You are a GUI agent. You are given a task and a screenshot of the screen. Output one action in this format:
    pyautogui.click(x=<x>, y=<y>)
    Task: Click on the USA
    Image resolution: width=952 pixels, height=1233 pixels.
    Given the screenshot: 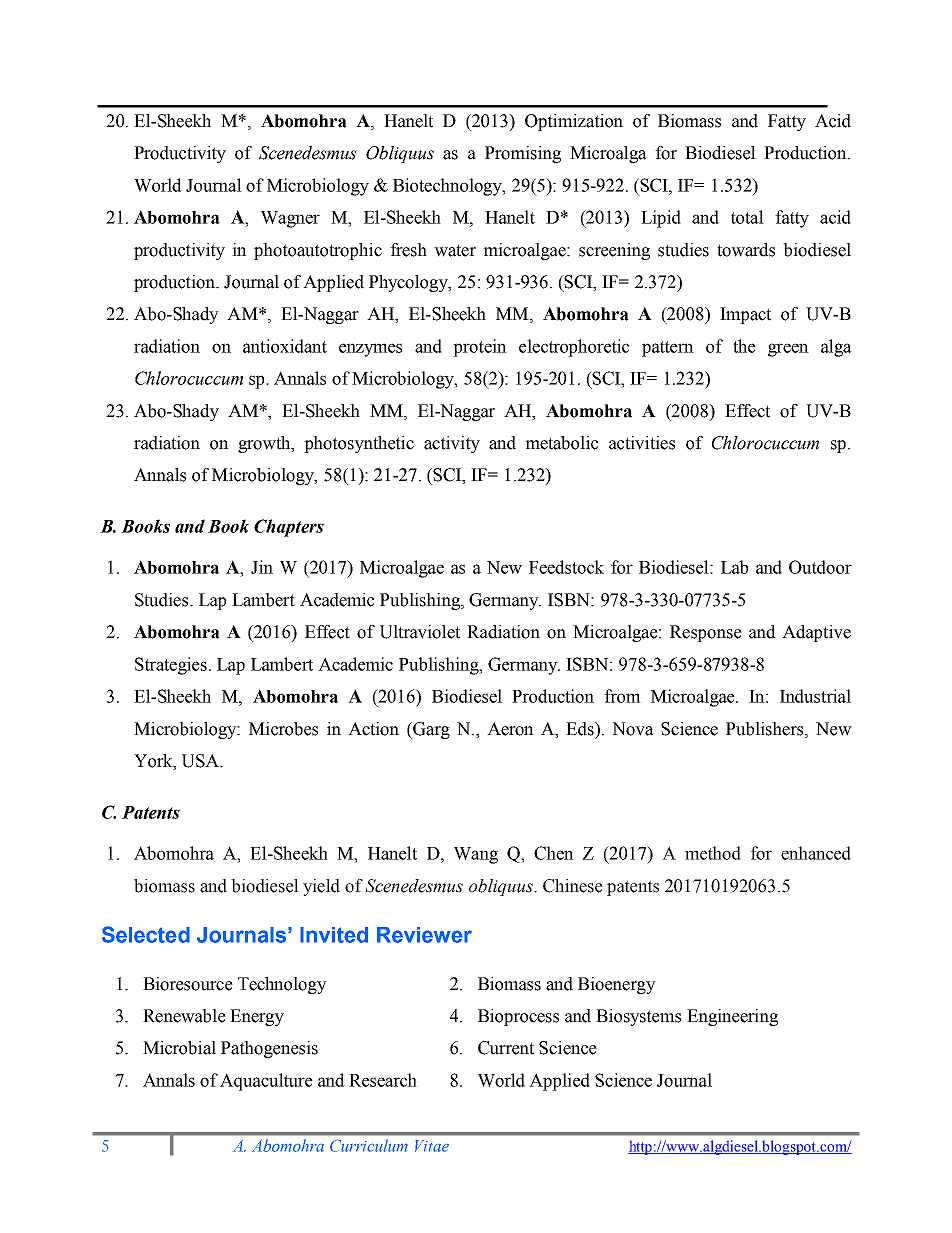 What is the action you would take?
    pyautogui.click(x=201, y=761)
